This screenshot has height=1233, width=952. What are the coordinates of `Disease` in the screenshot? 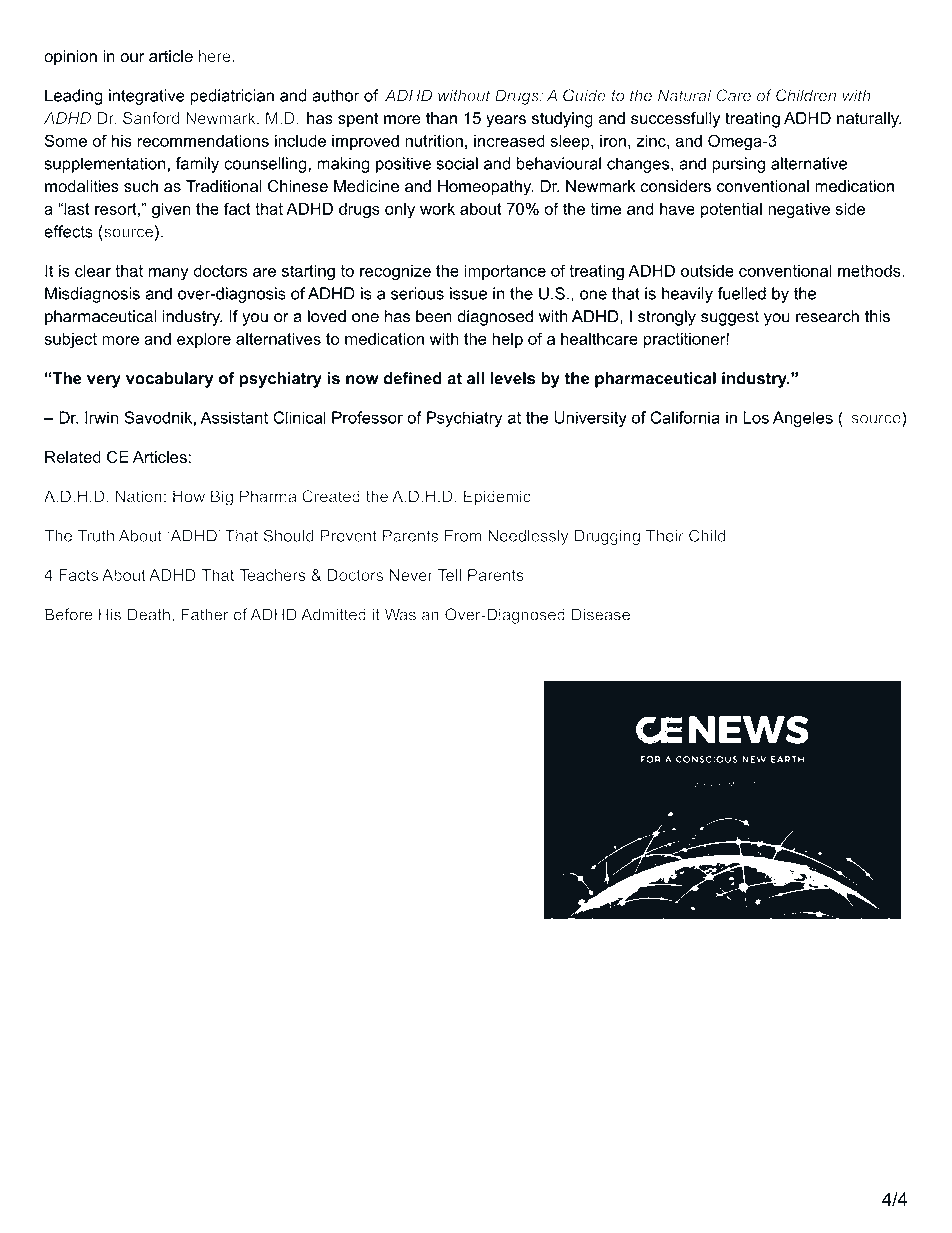 It's located at (601, 614).
